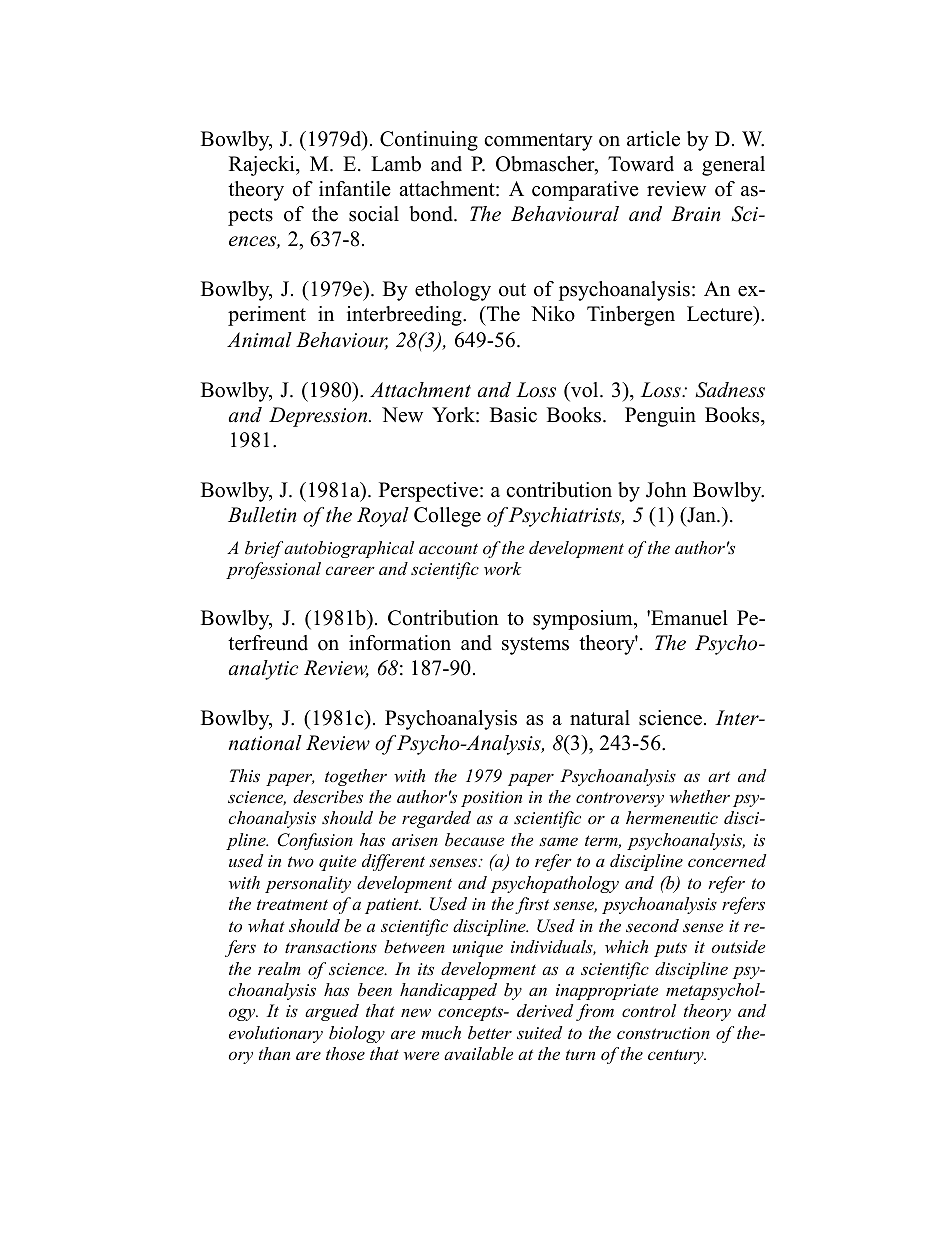 The height and width of the screenshot is (1233, 952). Describe the element at coordinates (355, 189) in the screenshot. I see `infantile` at that location.
